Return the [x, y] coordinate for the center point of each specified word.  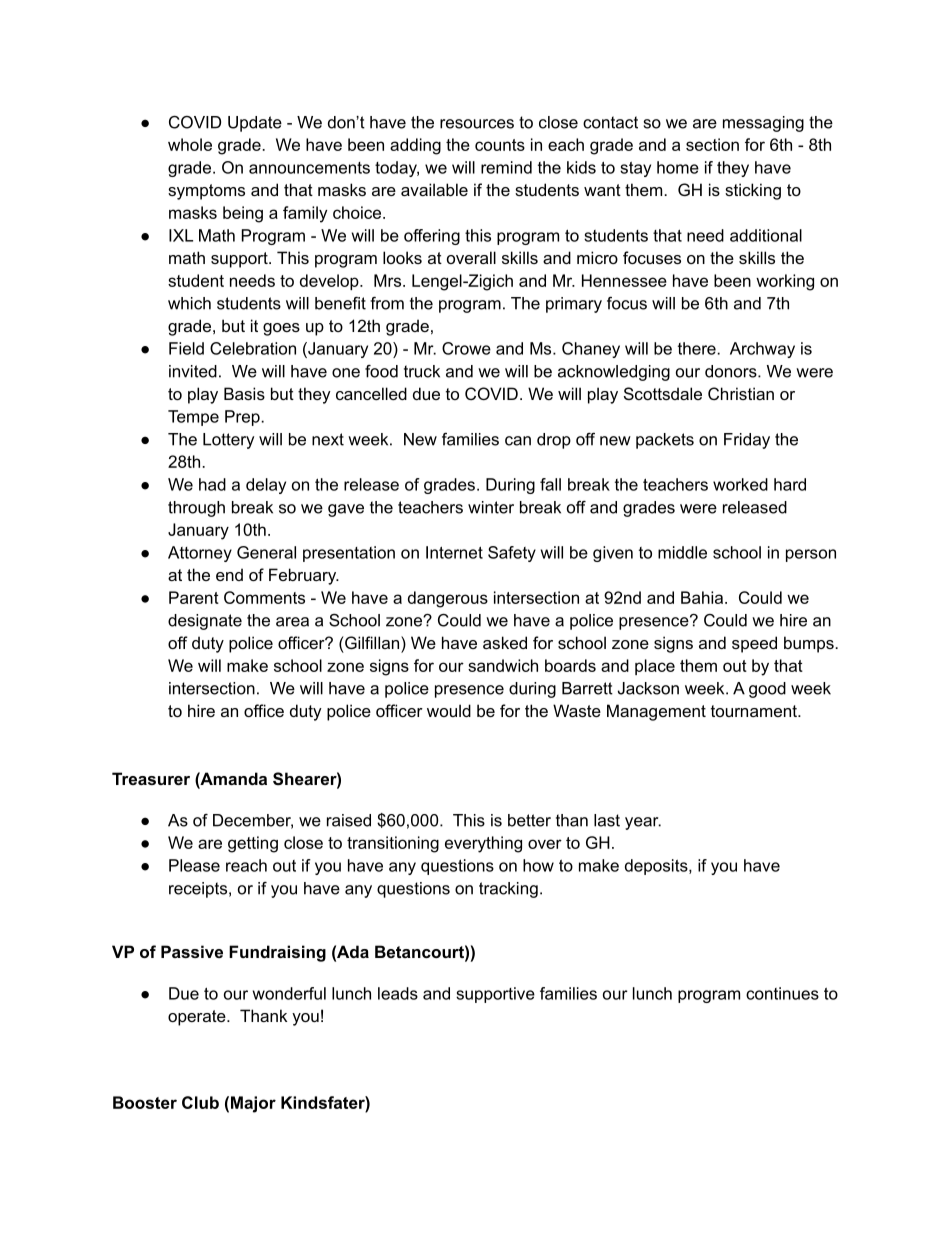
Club [200, 1102]
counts [500, 145]
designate [205, 622]
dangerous [448, 599]
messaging [763, 124]
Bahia [702, 597]
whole [190, 144]
